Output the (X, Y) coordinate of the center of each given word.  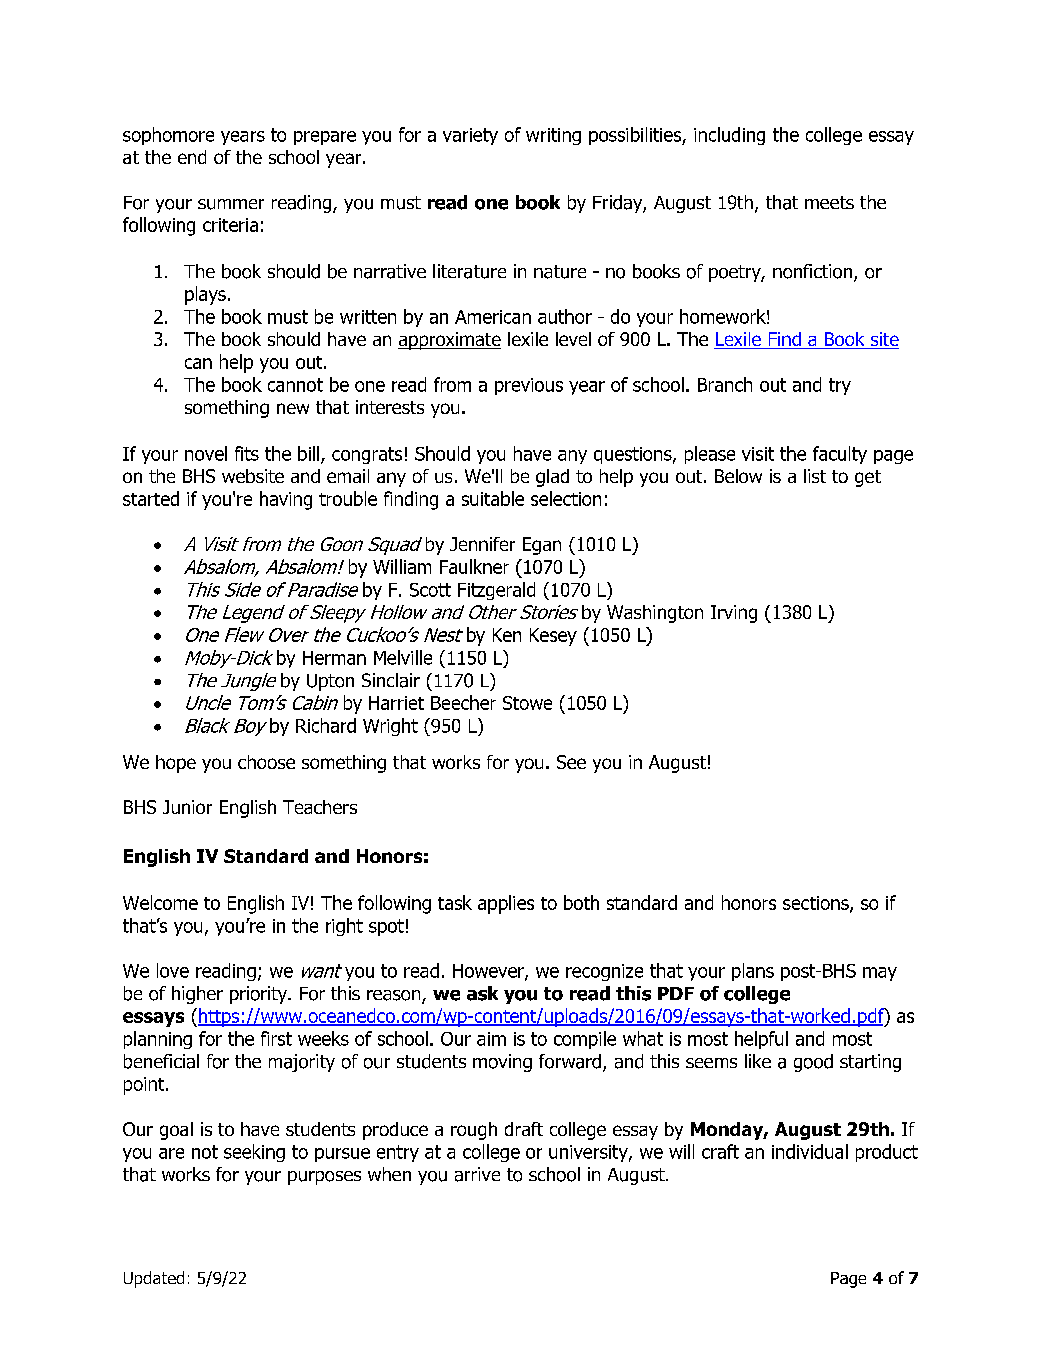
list (815, 476)
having (286, 500)
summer (231, 204)
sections (817, 904)
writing (553, 136)
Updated (154, 1279)
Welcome (160, 902)
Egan (542, 546)
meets (829, 202)
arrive (477, 1174)
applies (506, 904)
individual (810, 1151)
